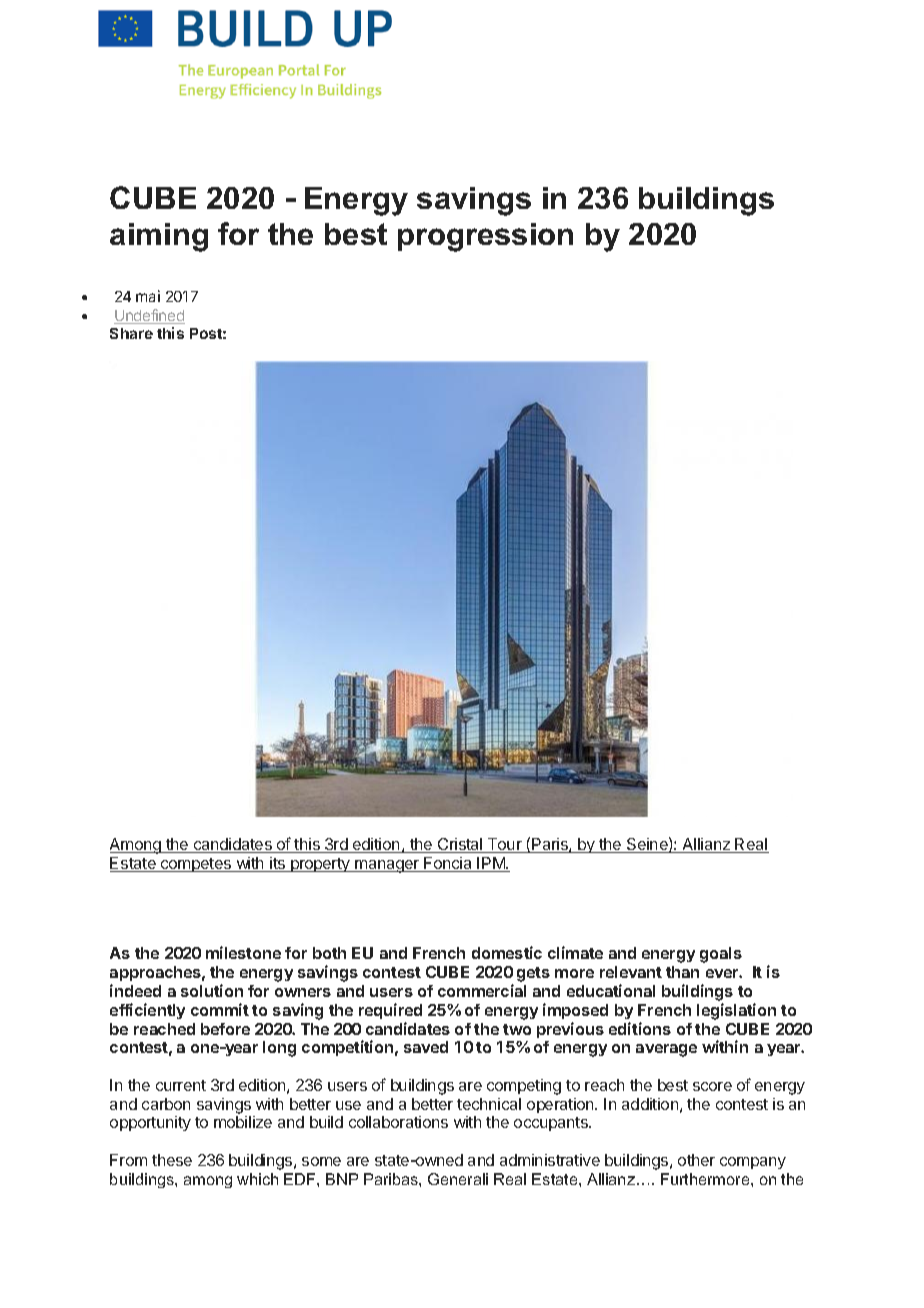 The image size is (924, 1308). What do you see at coordinates (196, 865) in the screenshot?
I see `competes` at bounding box center [196, 865].
